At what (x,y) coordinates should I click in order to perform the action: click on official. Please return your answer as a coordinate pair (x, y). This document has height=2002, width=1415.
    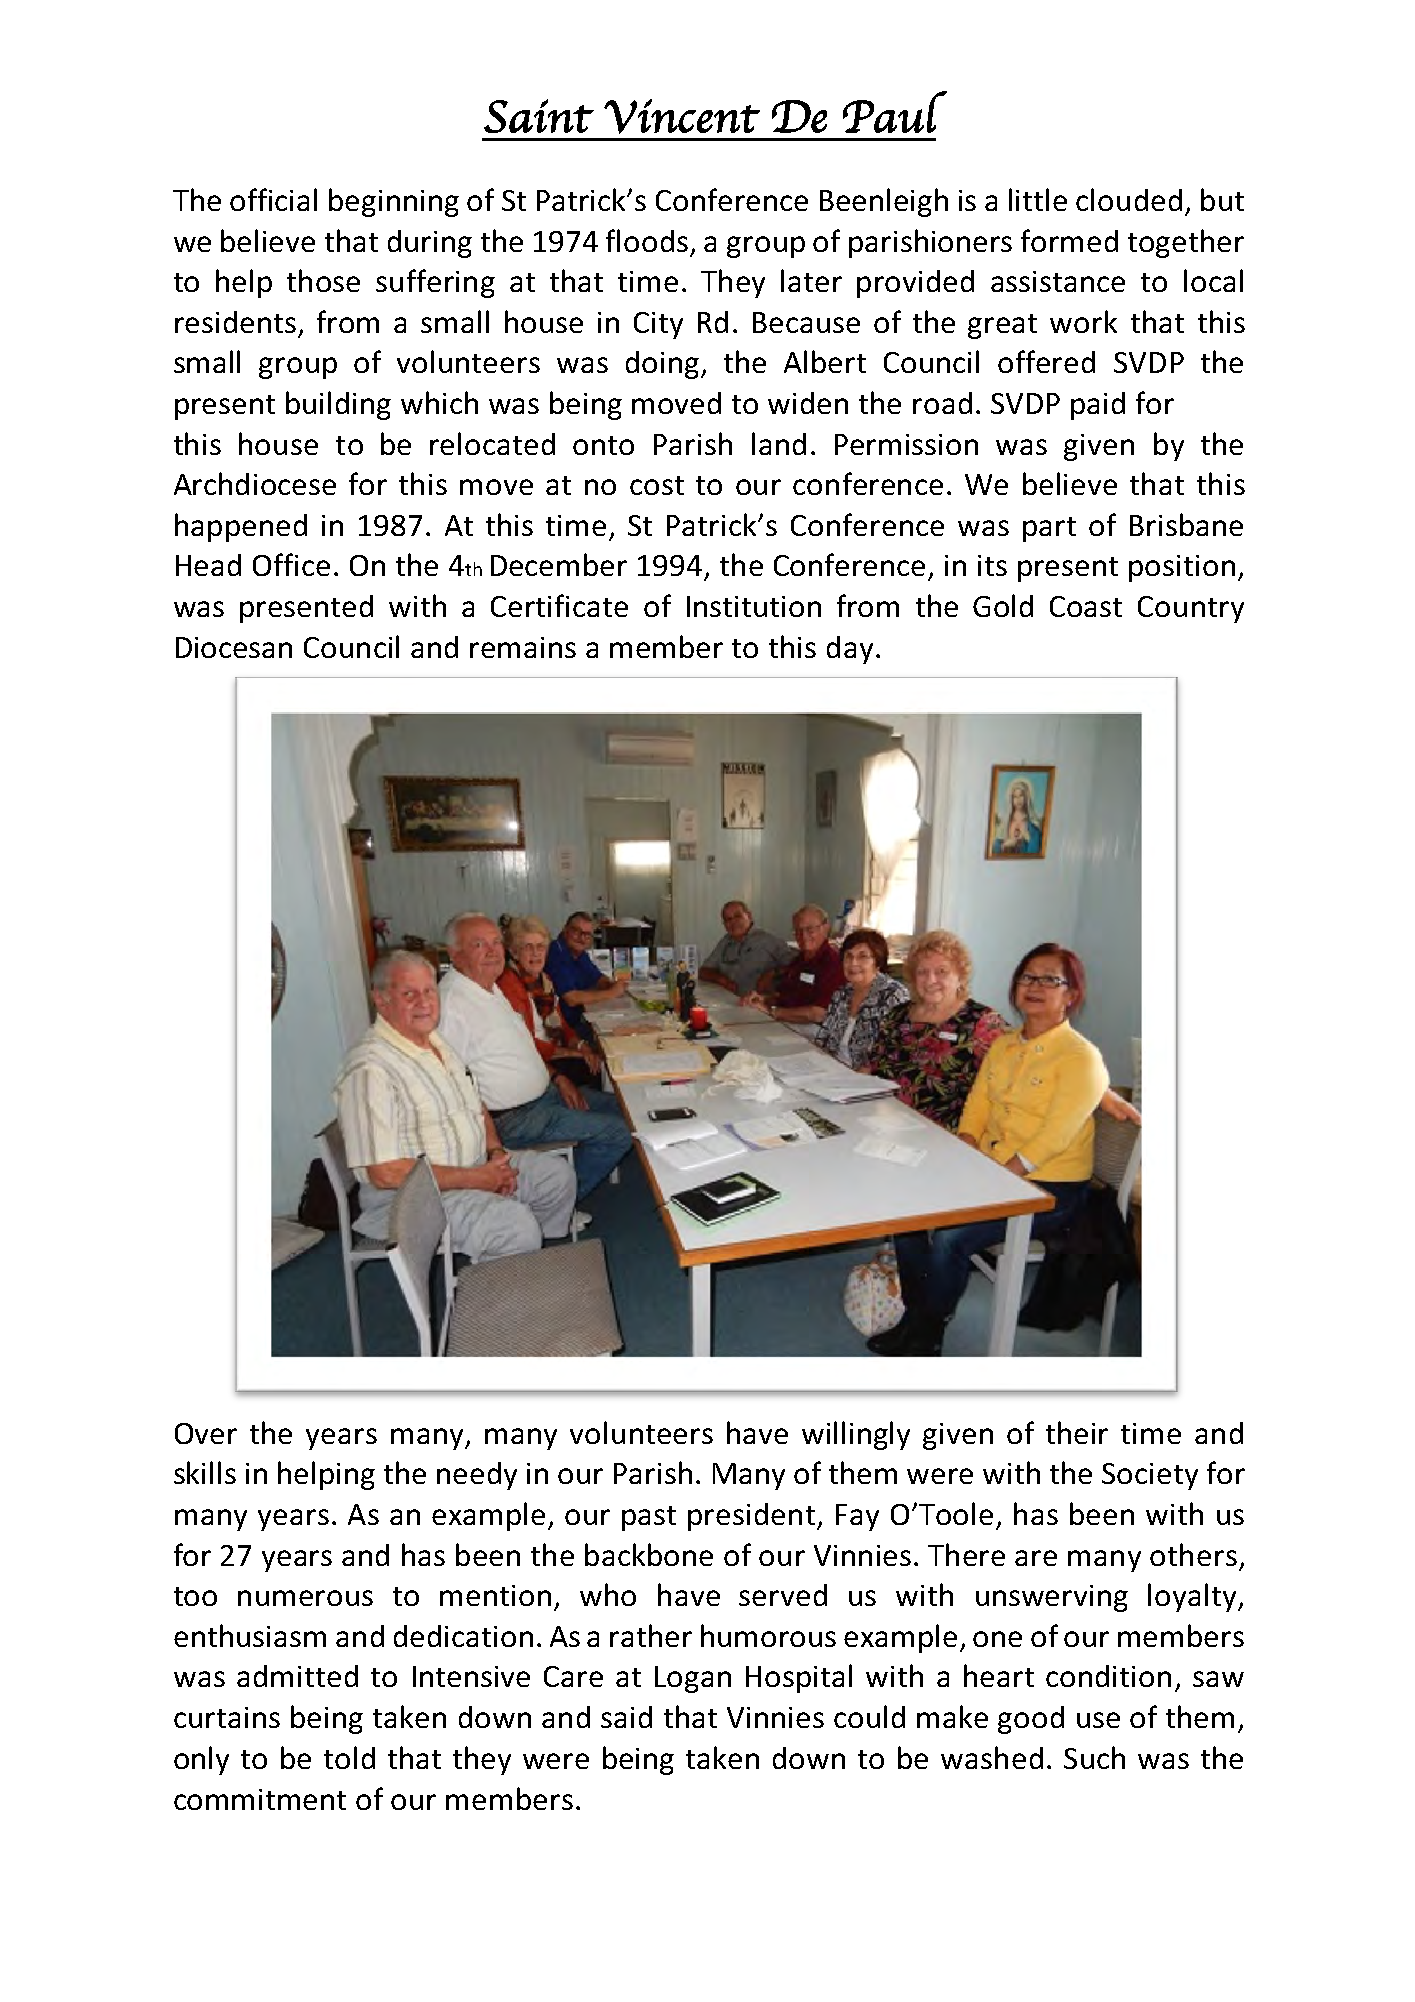
    Looking at the image, I should click on (273, 199).
